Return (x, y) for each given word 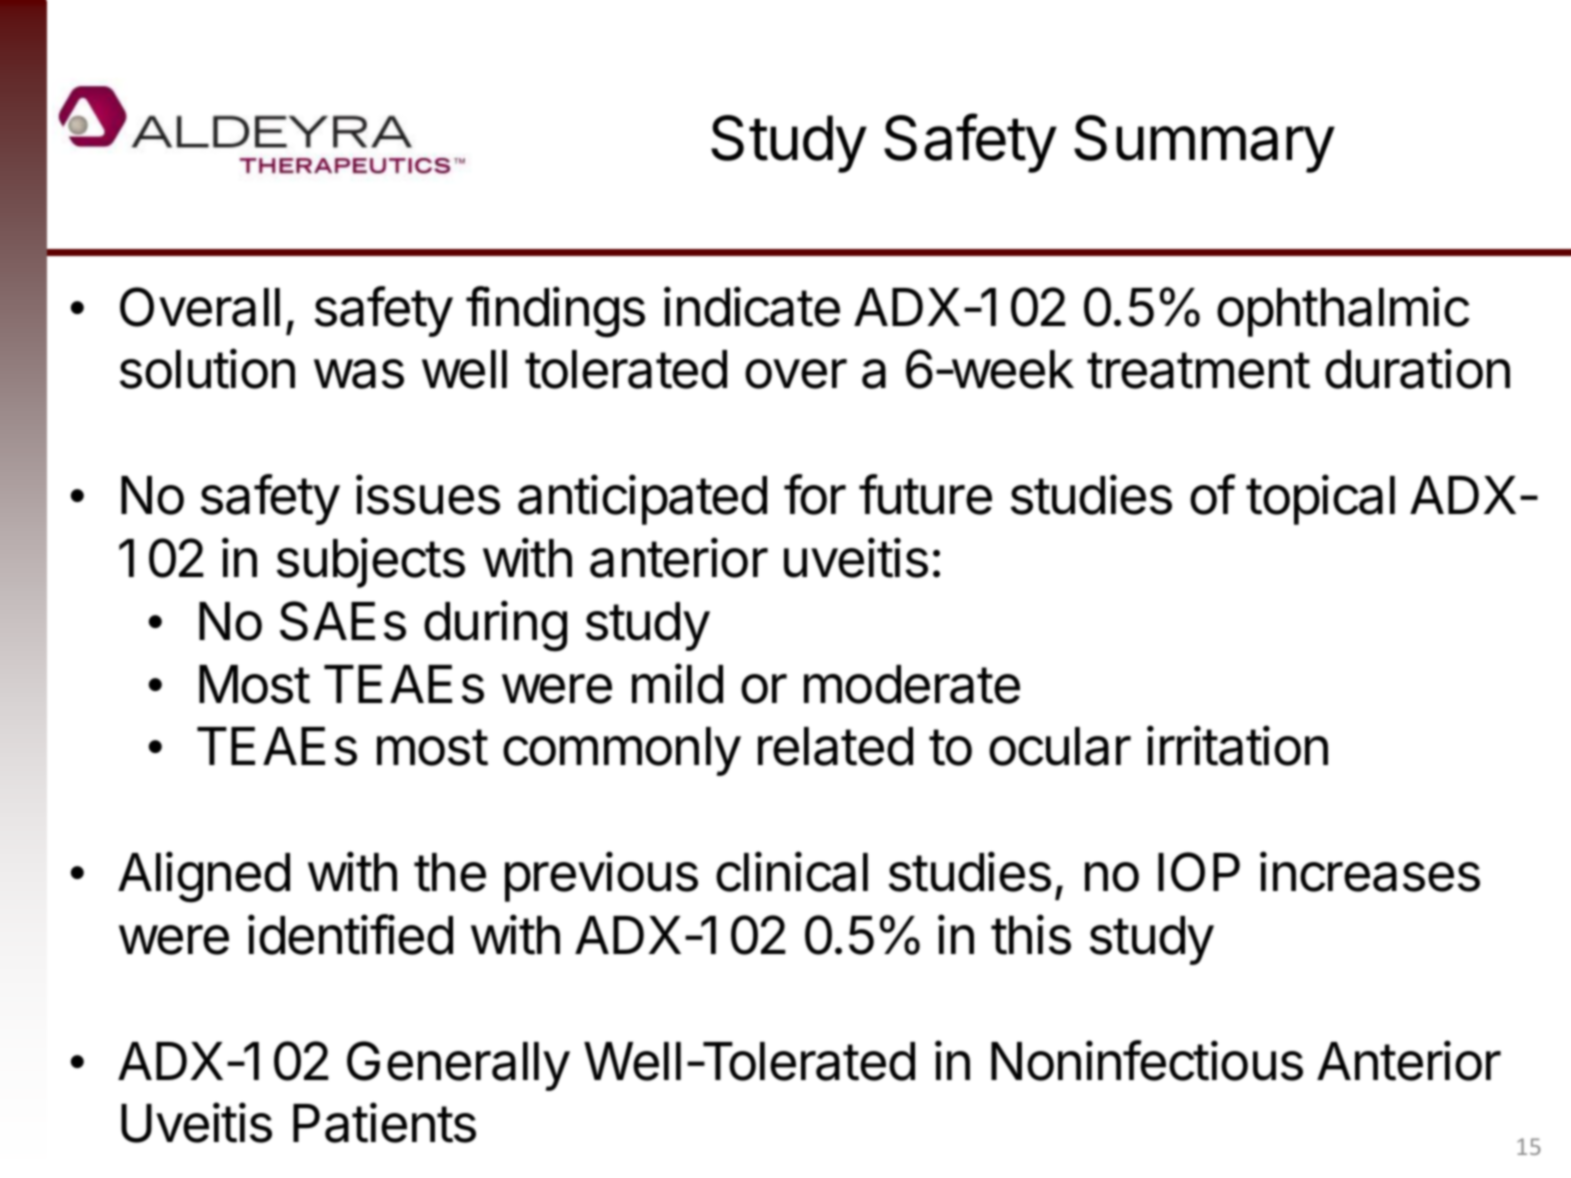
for (815, 494)
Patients (384, 1123)
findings (555, 312)
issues (428, 494)
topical (1320, 499)
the (450, 872)
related (835, 746)
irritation (1237, 746)
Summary (1204, 144)
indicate (752, 306)
